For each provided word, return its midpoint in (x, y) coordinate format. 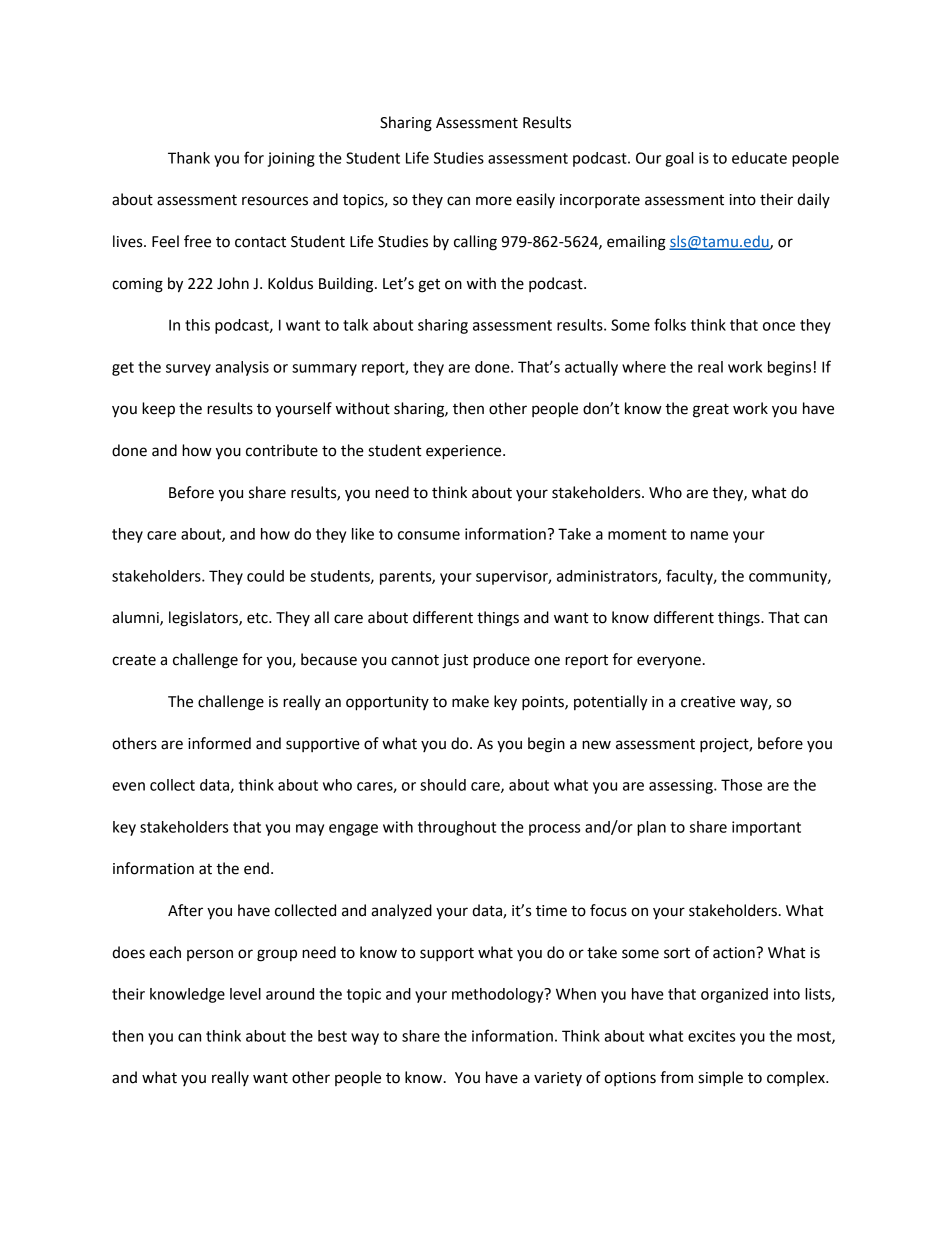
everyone (669, 662)
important (766, 828)
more (494, 201)
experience (465, 452)
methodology (499, 995)
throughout (457, 828)
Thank (189, 158)
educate (759, 158)
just (455, 661)
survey (188, 370)
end (256, 868)
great (711, 411)
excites (711, 1036)
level (245, 994)
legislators (204, 619)
